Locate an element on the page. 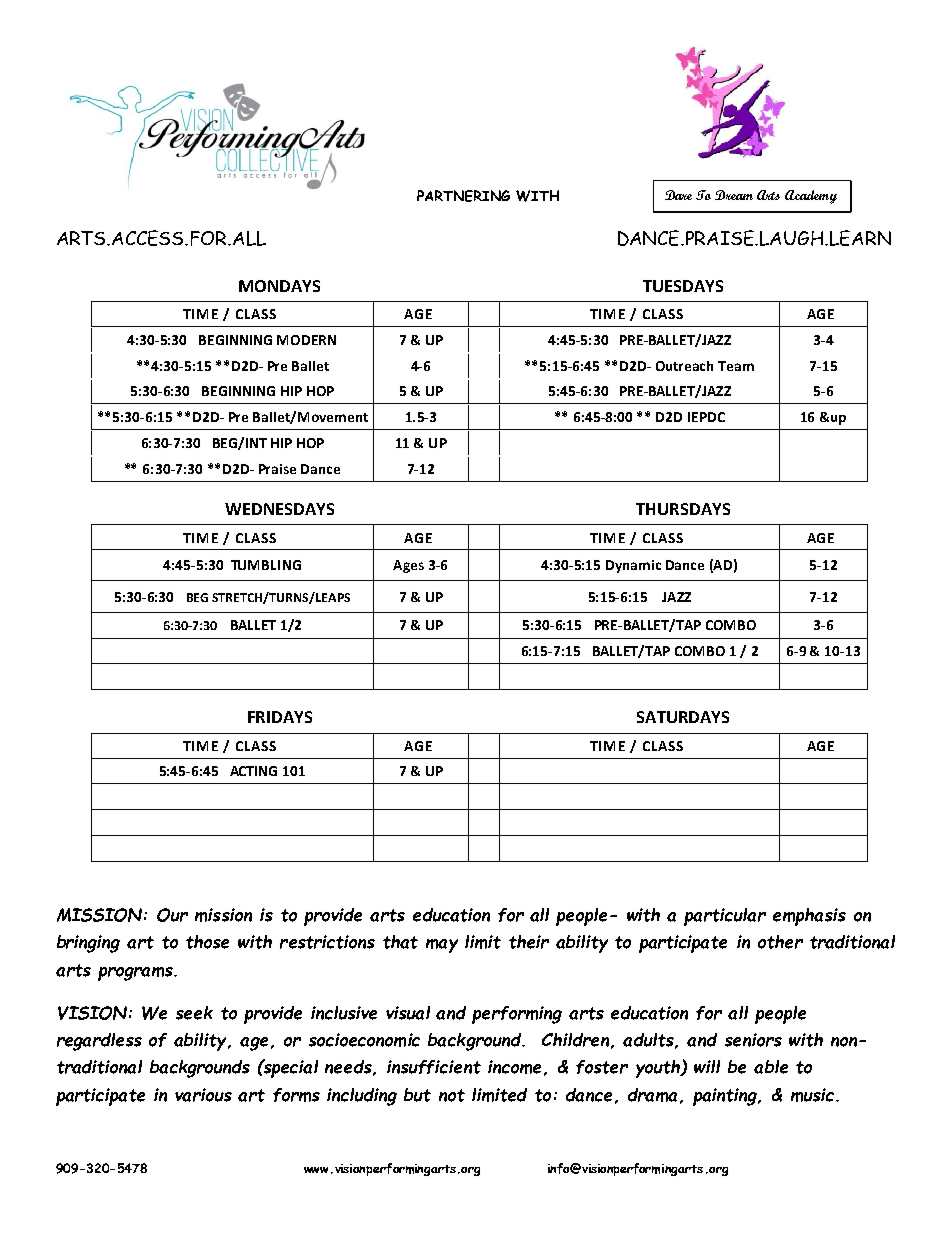 The height and width of the document is (1233, 952). MONDAYS is located at coordinates (279, 286).
